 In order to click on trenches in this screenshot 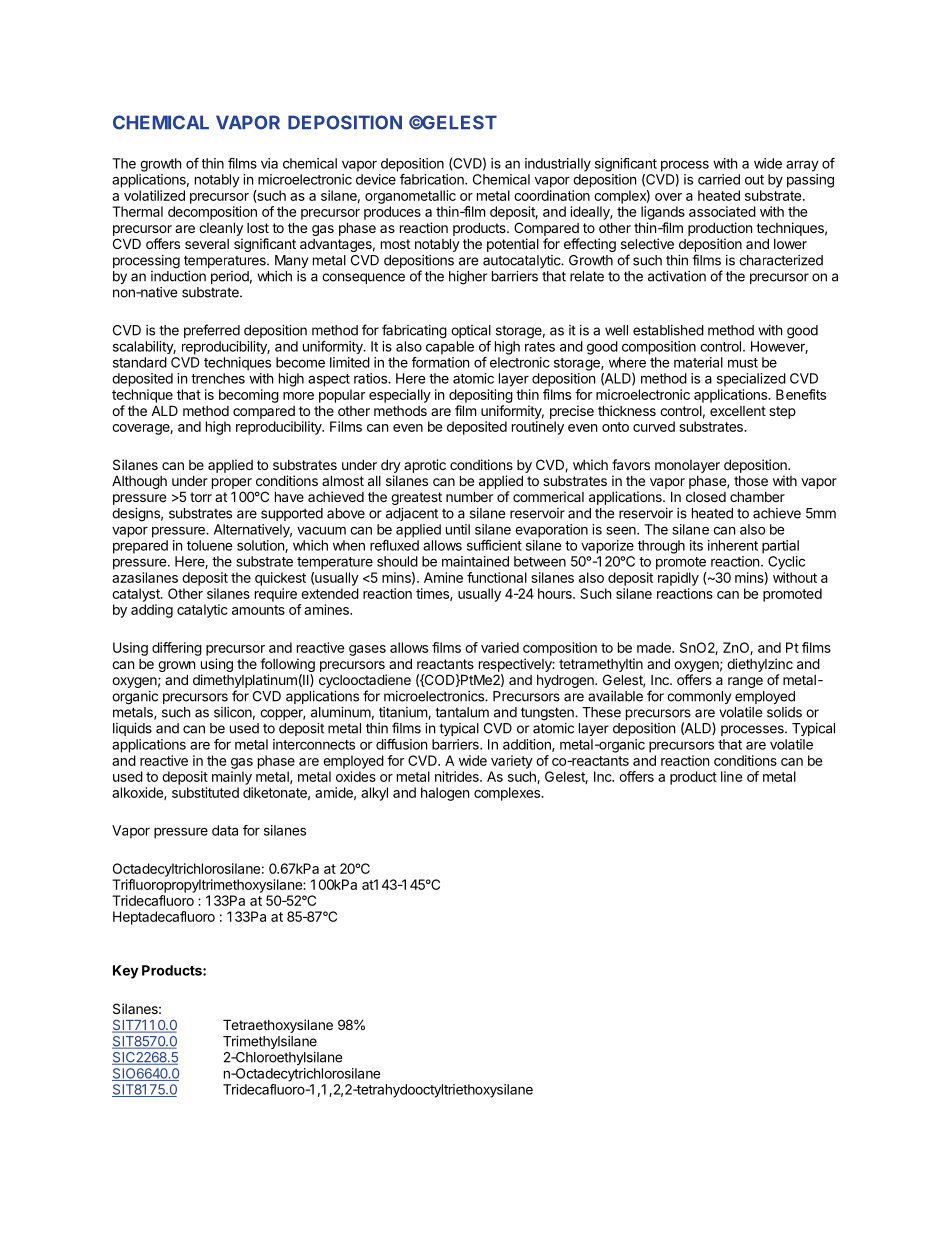, I will do `click(218, 378)`.
